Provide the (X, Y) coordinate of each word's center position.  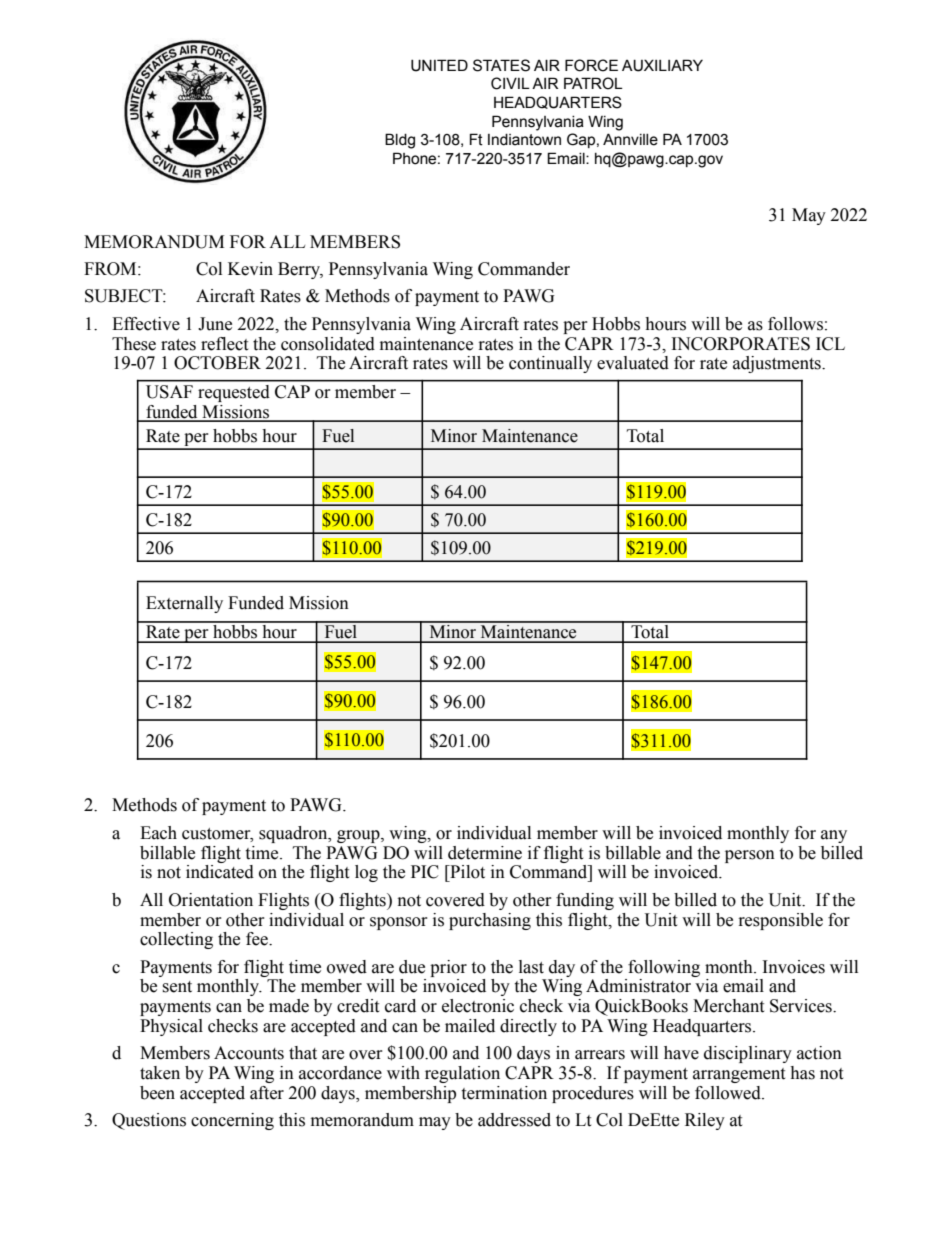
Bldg (400, 141)
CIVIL (510, 83)
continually (550, 364)
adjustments (778, 364)
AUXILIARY (662, 65)
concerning (232, 1121)
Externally (184, 604)
